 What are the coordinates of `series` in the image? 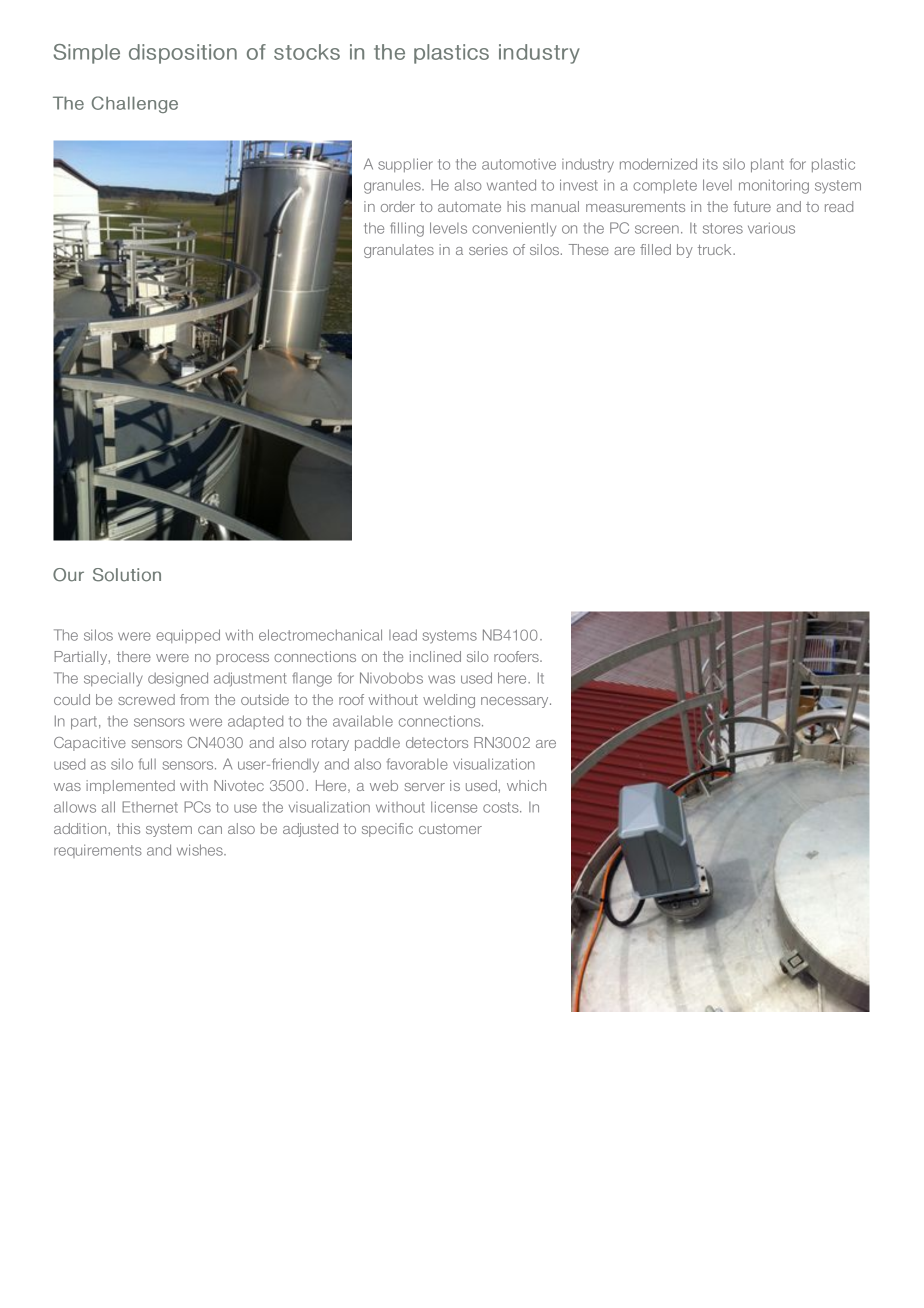 It's located at (488, 249).
